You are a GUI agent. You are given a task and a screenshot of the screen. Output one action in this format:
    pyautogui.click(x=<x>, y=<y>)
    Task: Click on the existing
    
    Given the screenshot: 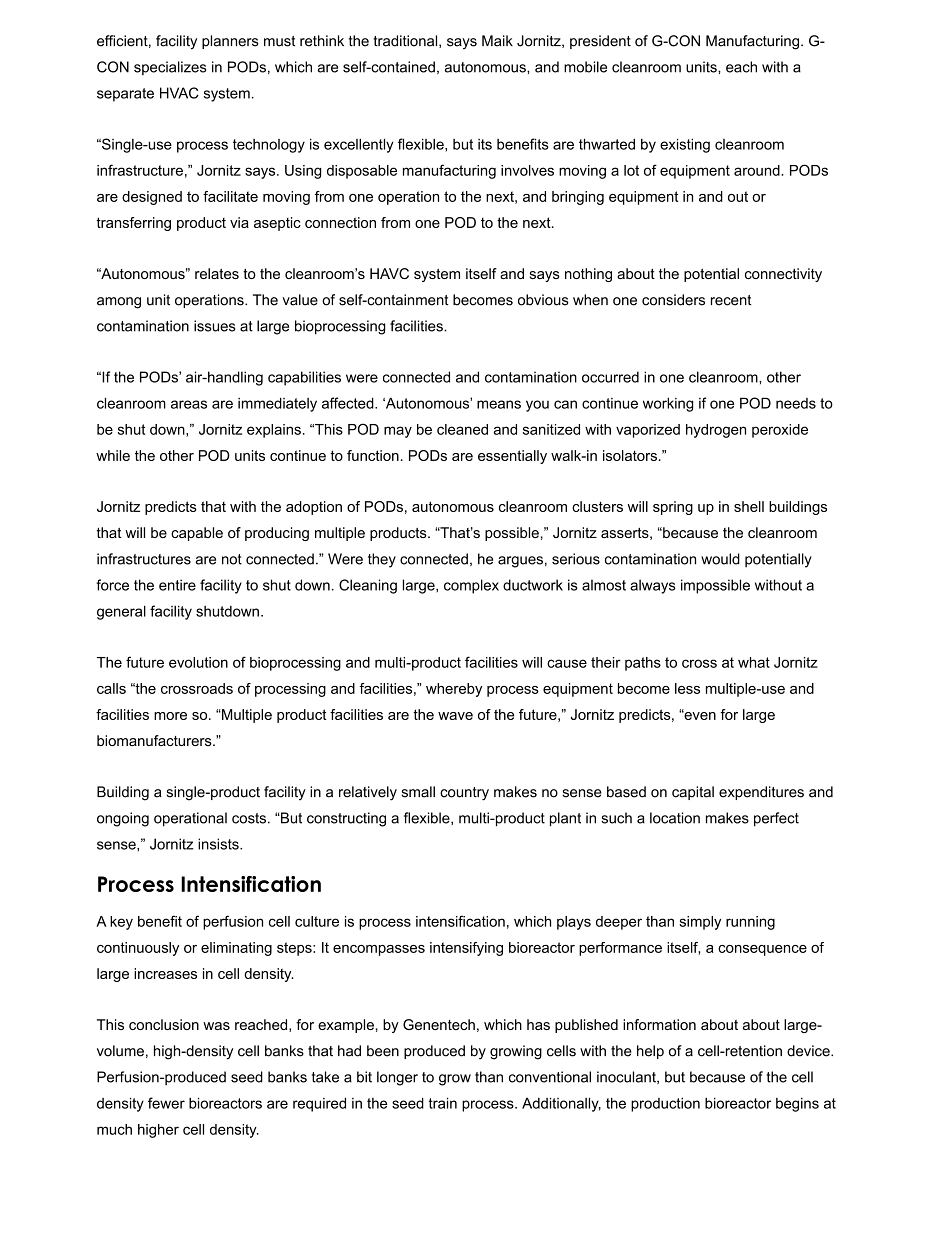 What is the action you would take?
    pyautogui.click(x=685, y=145)
